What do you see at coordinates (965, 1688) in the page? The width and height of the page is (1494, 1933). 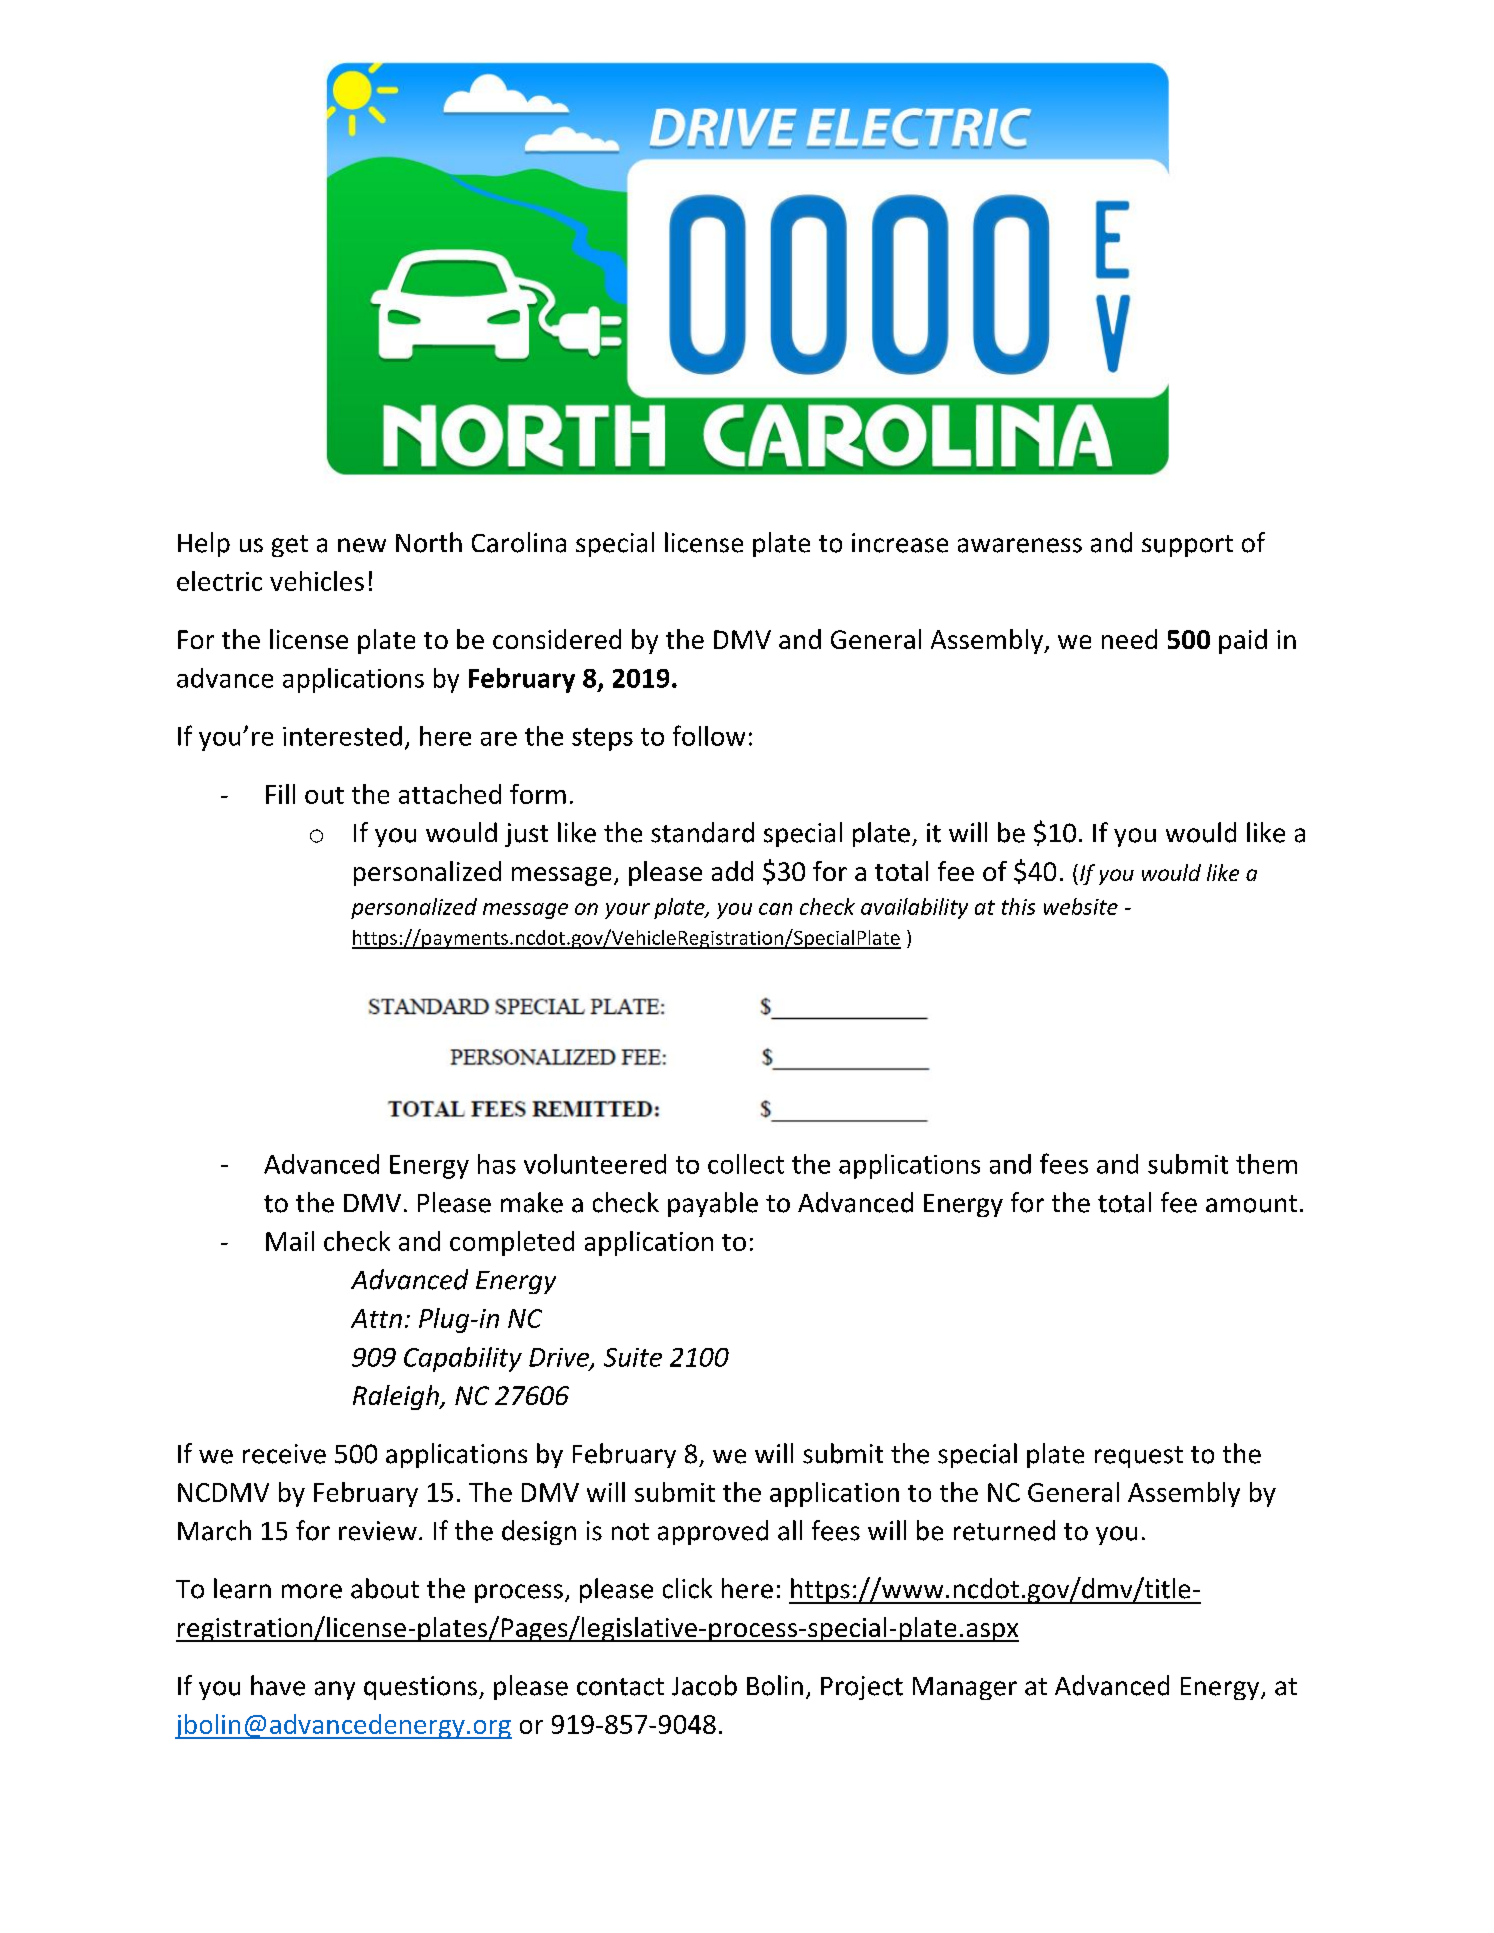 I see `Manager` at bounding box center [965, 1688].
